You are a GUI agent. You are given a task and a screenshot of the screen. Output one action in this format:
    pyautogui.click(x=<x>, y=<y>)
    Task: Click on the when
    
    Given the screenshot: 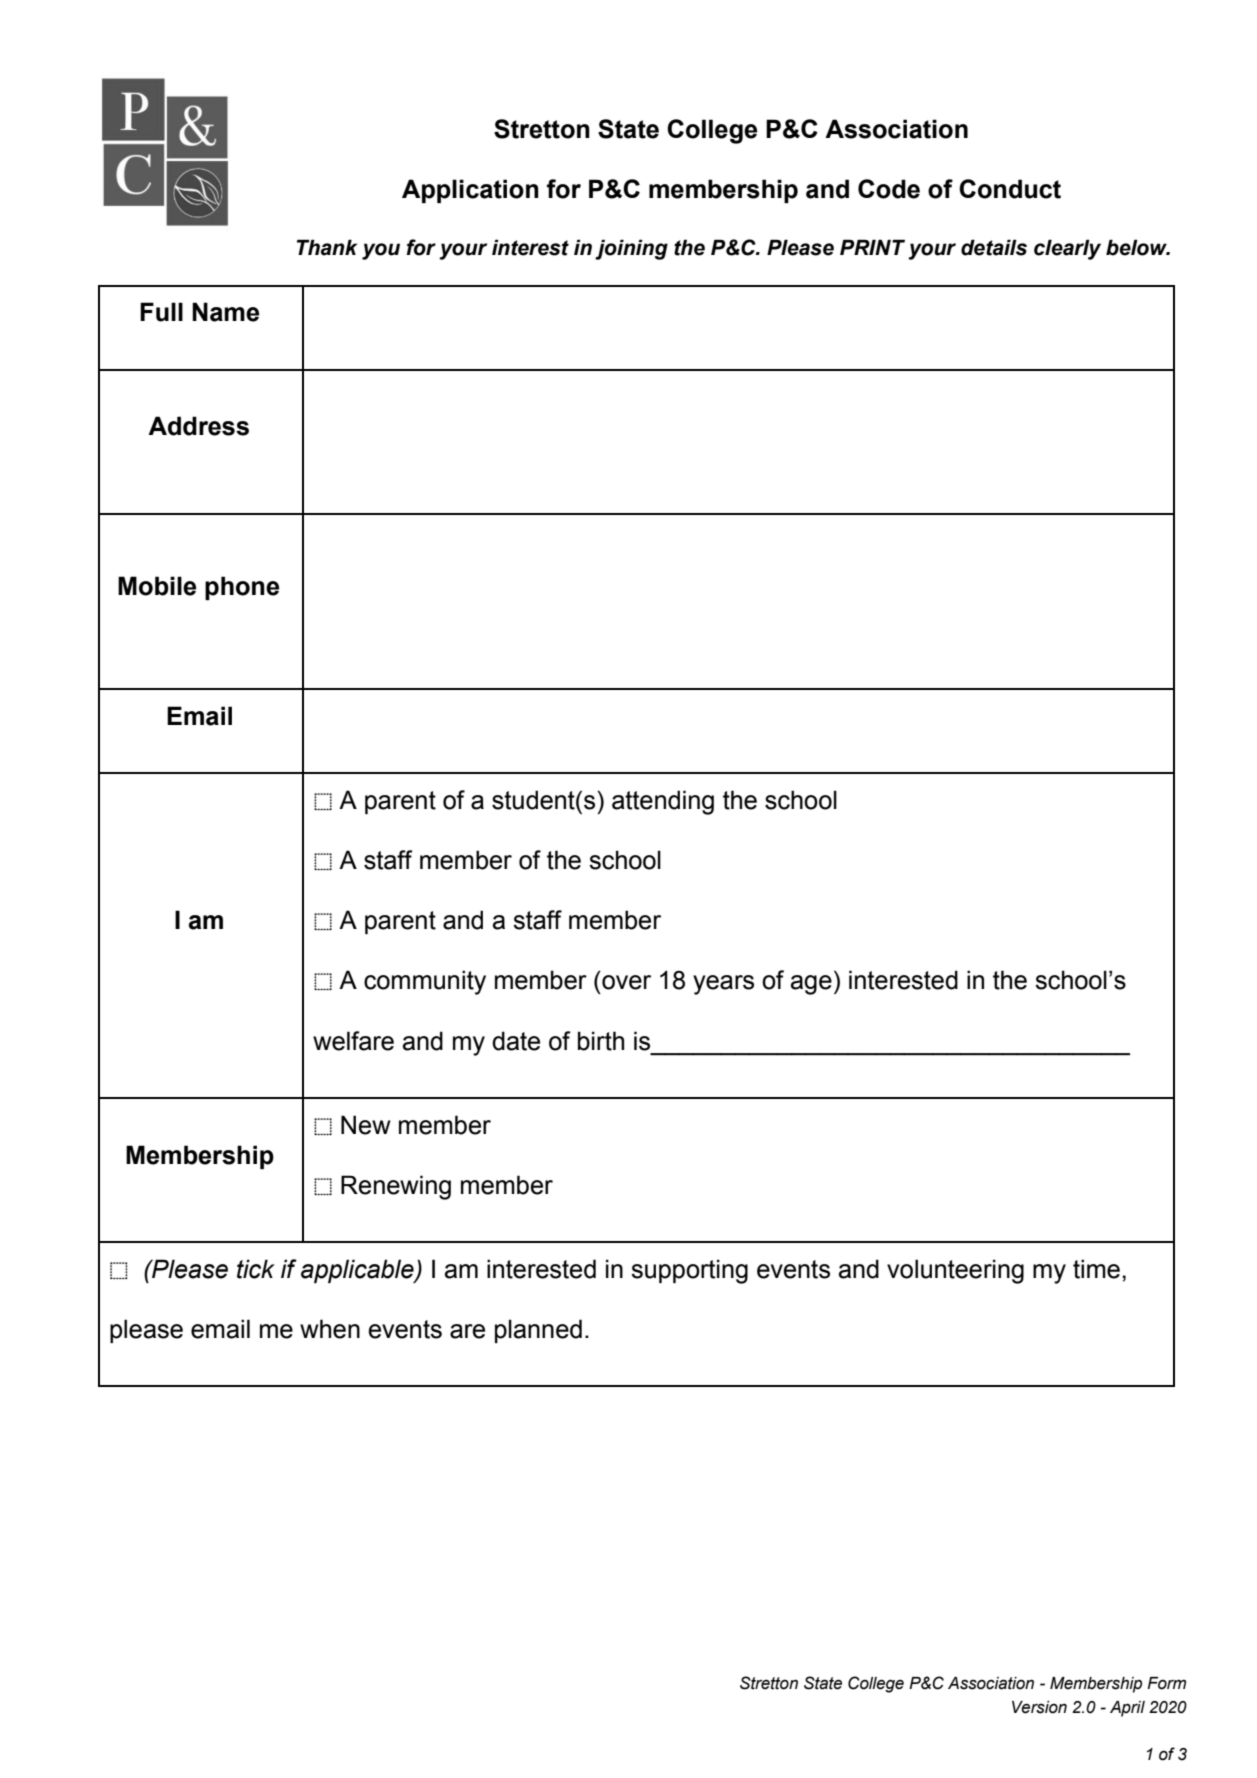 What is the action you would take?
    pyautogui.click(x=330, y=1329)
